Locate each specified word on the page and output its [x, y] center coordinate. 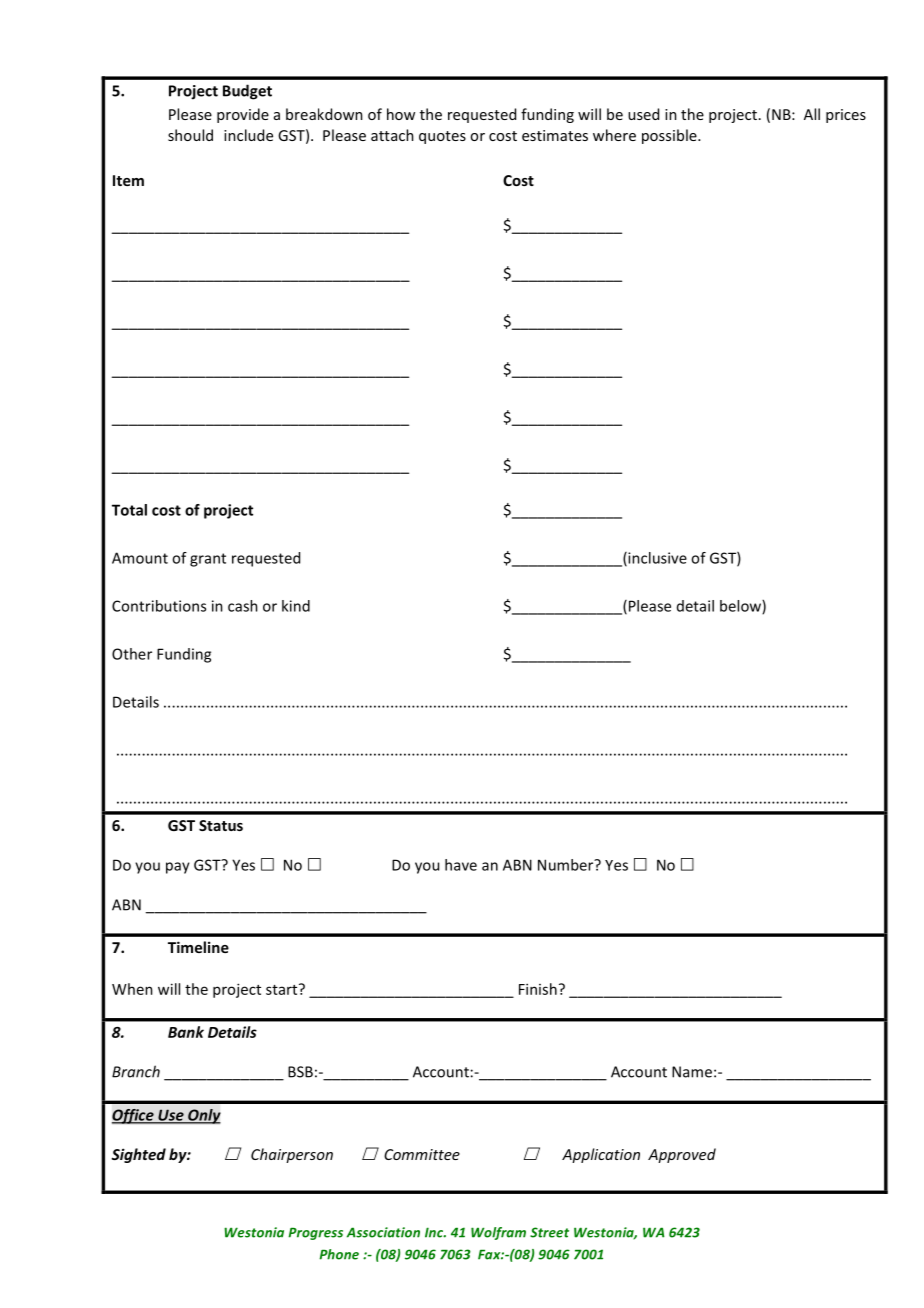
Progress [315, 1233]
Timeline [198, 947]
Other [132, 654]
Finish [538, 989]
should [190, 135]
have [461, 865]
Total [129, 510]
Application [601, 1155]
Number [567, 865]
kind [296, 606]
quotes [442, 137]
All [812, 114]
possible [670, 136]
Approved [682, 1155]
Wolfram [498, 1233]
